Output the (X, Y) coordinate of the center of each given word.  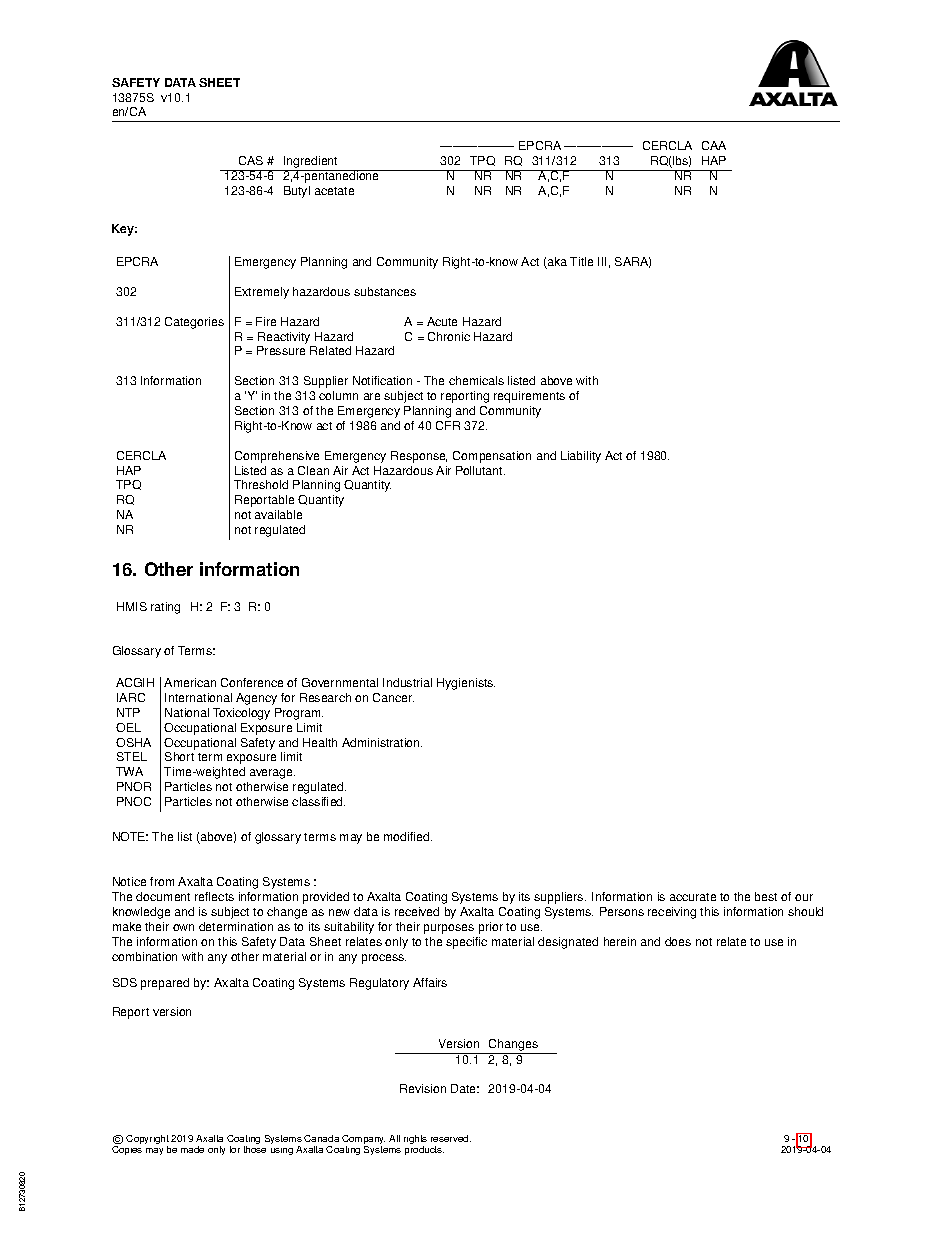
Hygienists (466, 684)
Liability (581, 457)
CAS (251, 160)
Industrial (407, 682)
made (192, 1149)
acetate (334, 191)
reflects (214, 896)
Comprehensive (277, 457)
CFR (448, 425)
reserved (451, 1138)
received (417, 911)
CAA (714, 145)
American (190, 682)
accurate (693, 897)
